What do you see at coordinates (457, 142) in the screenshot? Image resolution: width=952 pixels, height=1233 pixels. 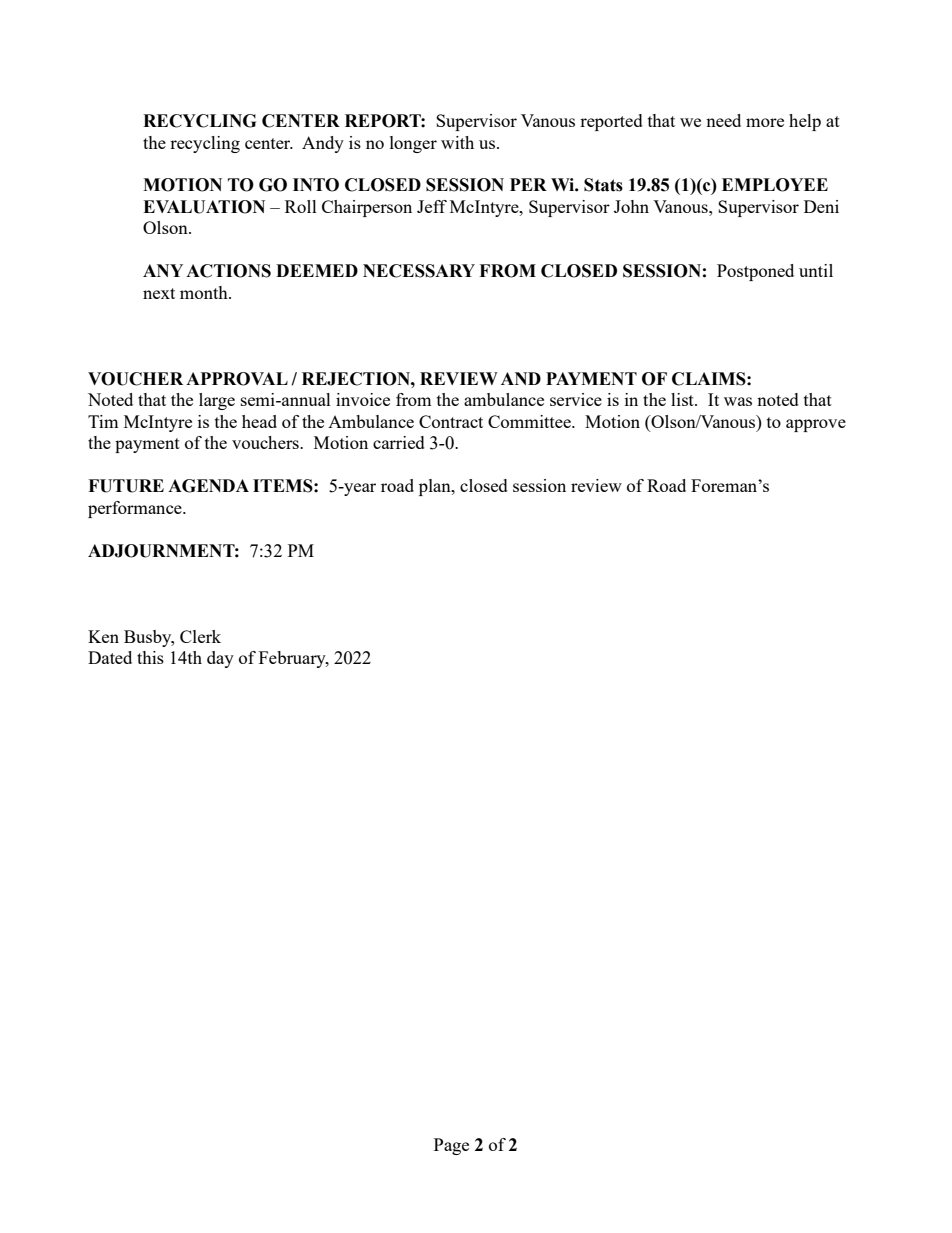 I see `with` at bounding box center [457, 142].
